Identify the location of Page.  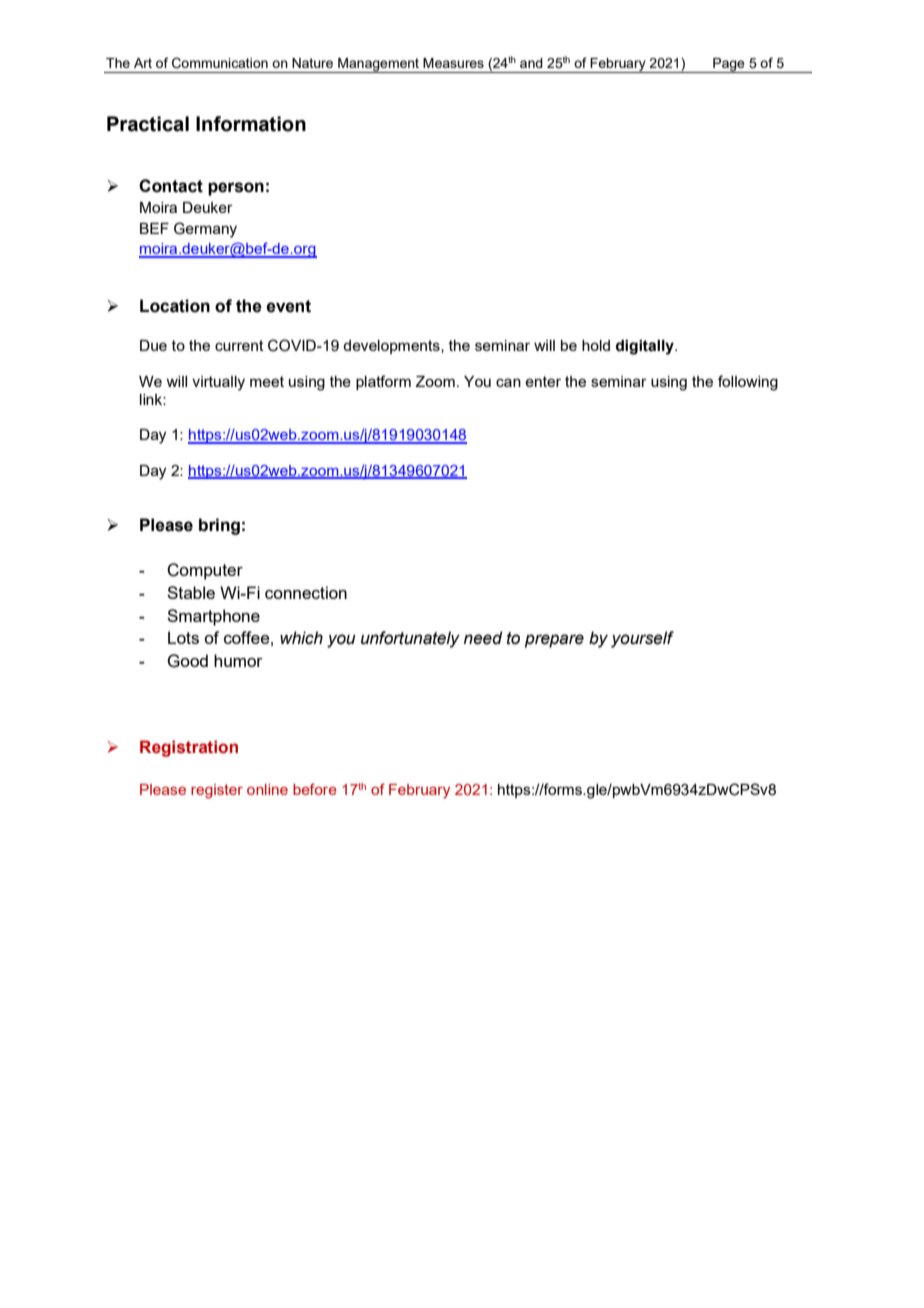
(729, 65).
